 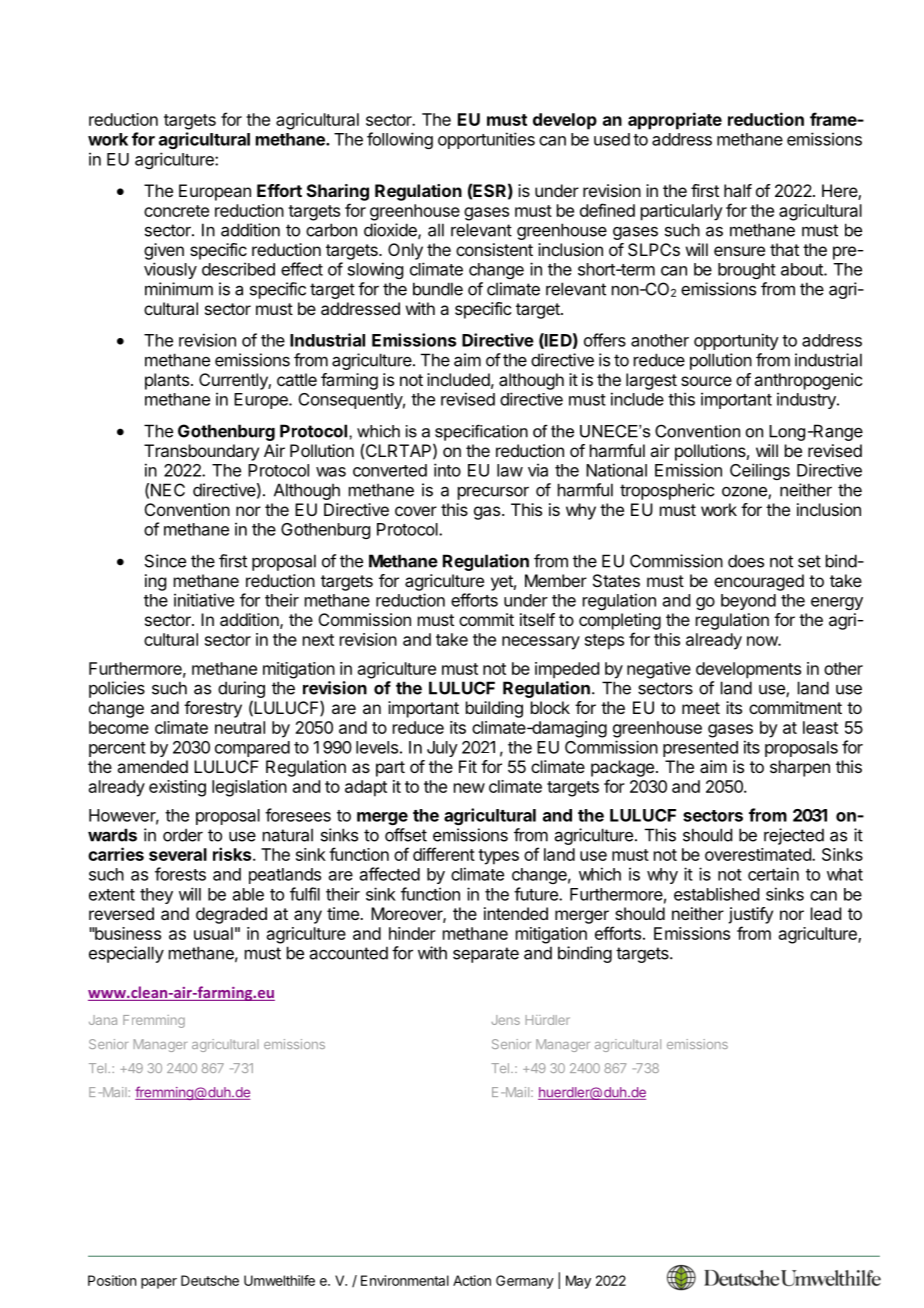 I want to click on half, so click(x=738, y=190).
